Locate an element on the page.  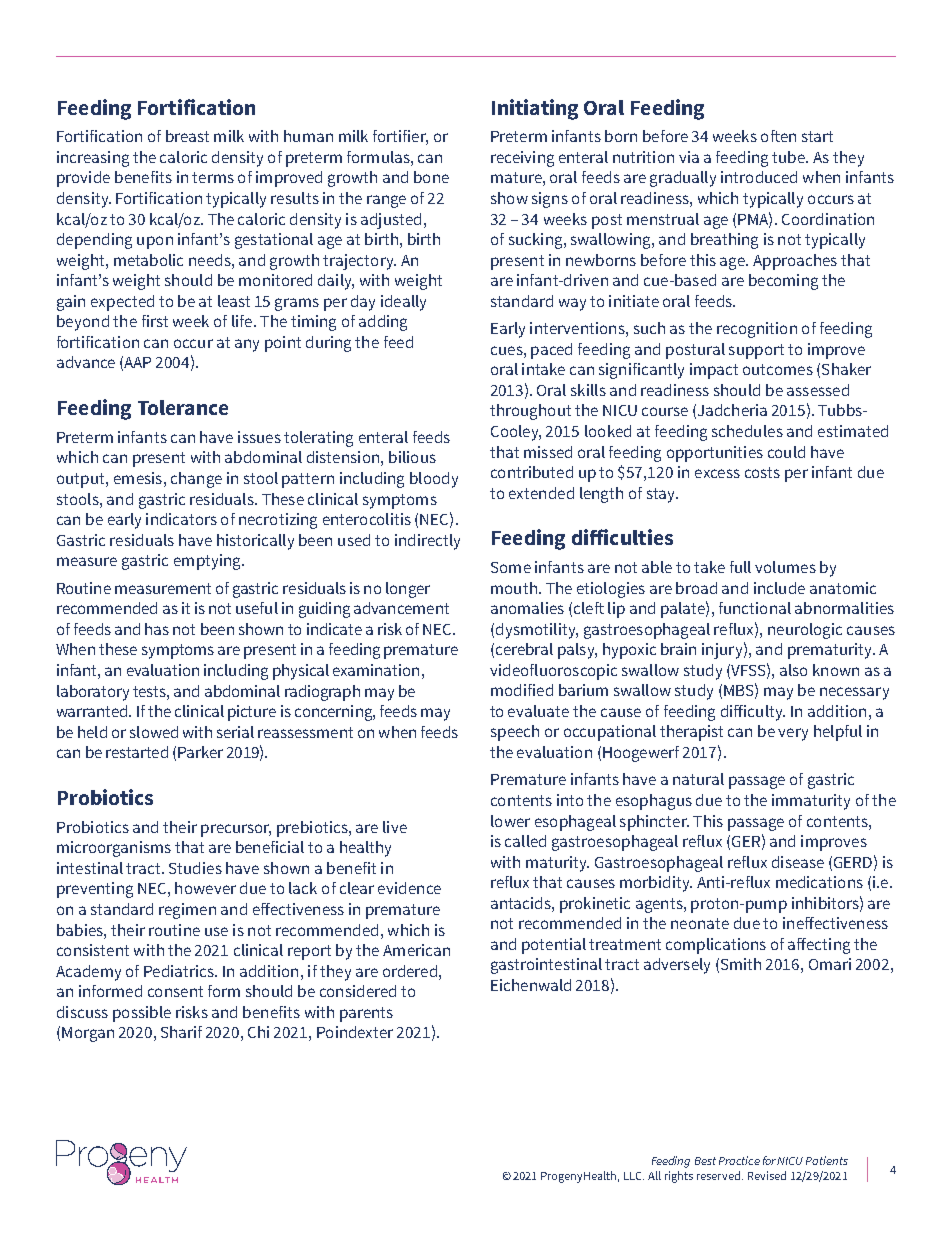
Practice is located at coordinates (739, 1160).
